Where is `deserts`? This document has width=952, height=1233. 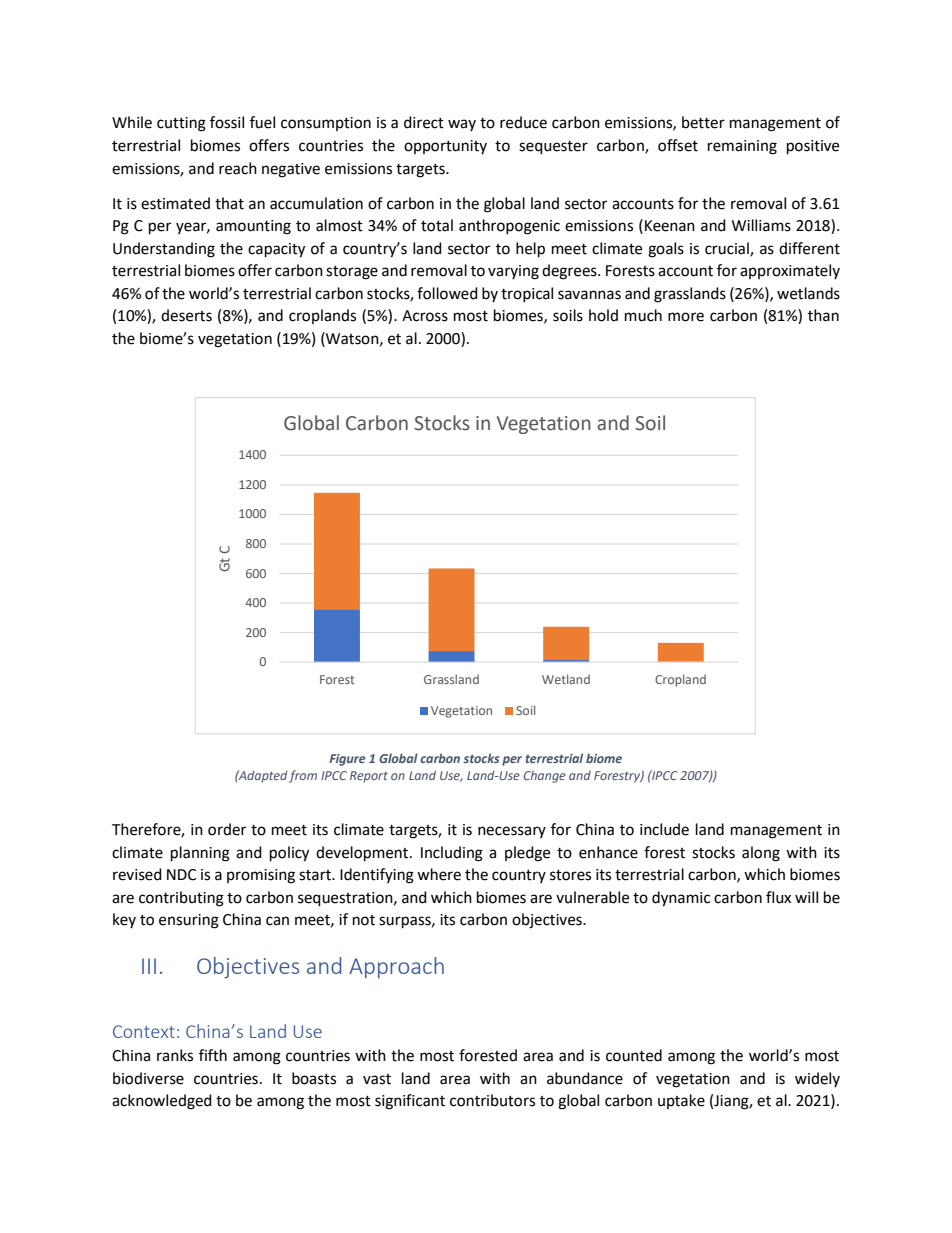
deserts is located at coordinates (186, 315).
